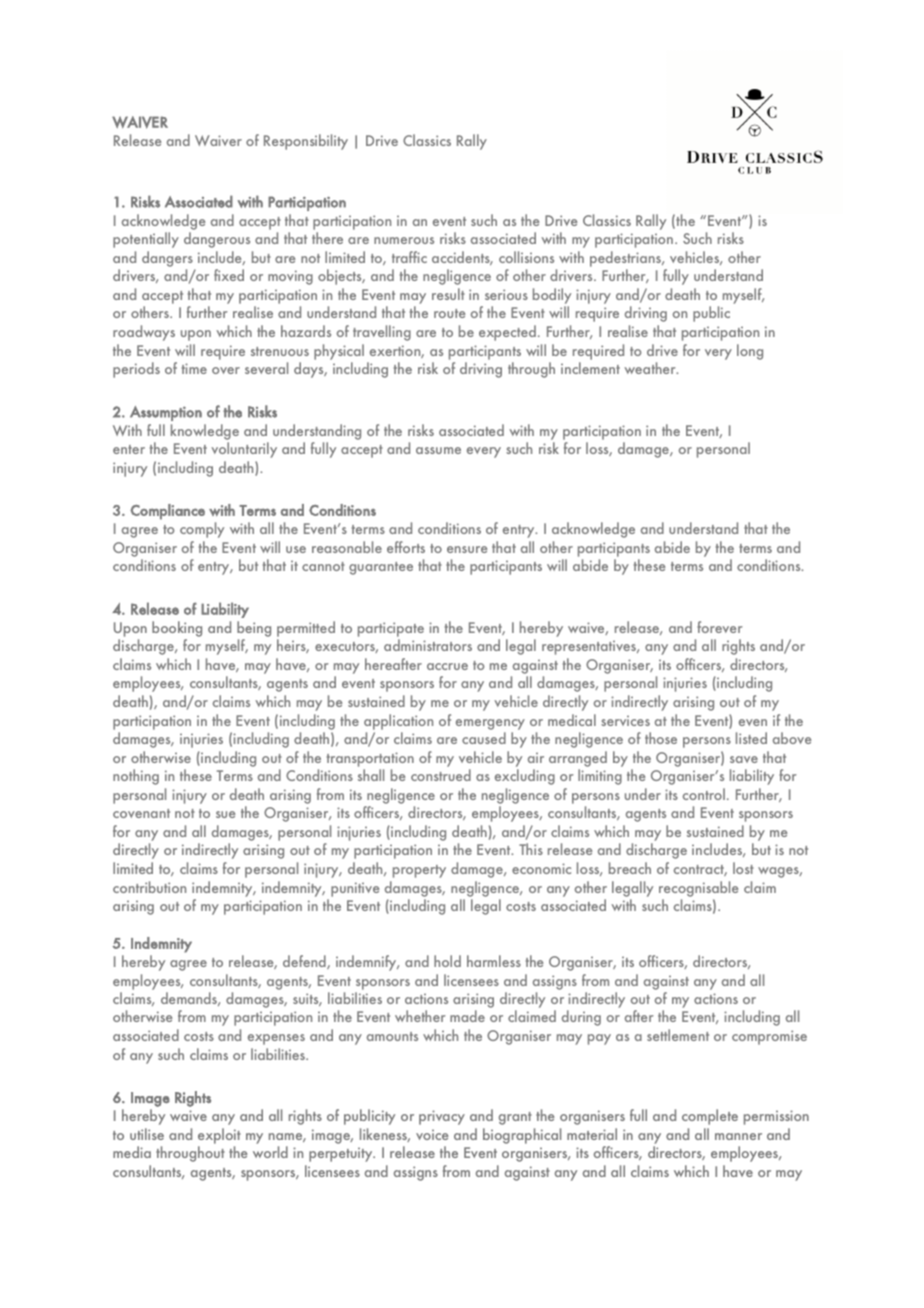 This page has width=924, height=1308. What do you see at coordinates (177, 629) in the page?
I see `booking` at bounding box center [177, 629].
